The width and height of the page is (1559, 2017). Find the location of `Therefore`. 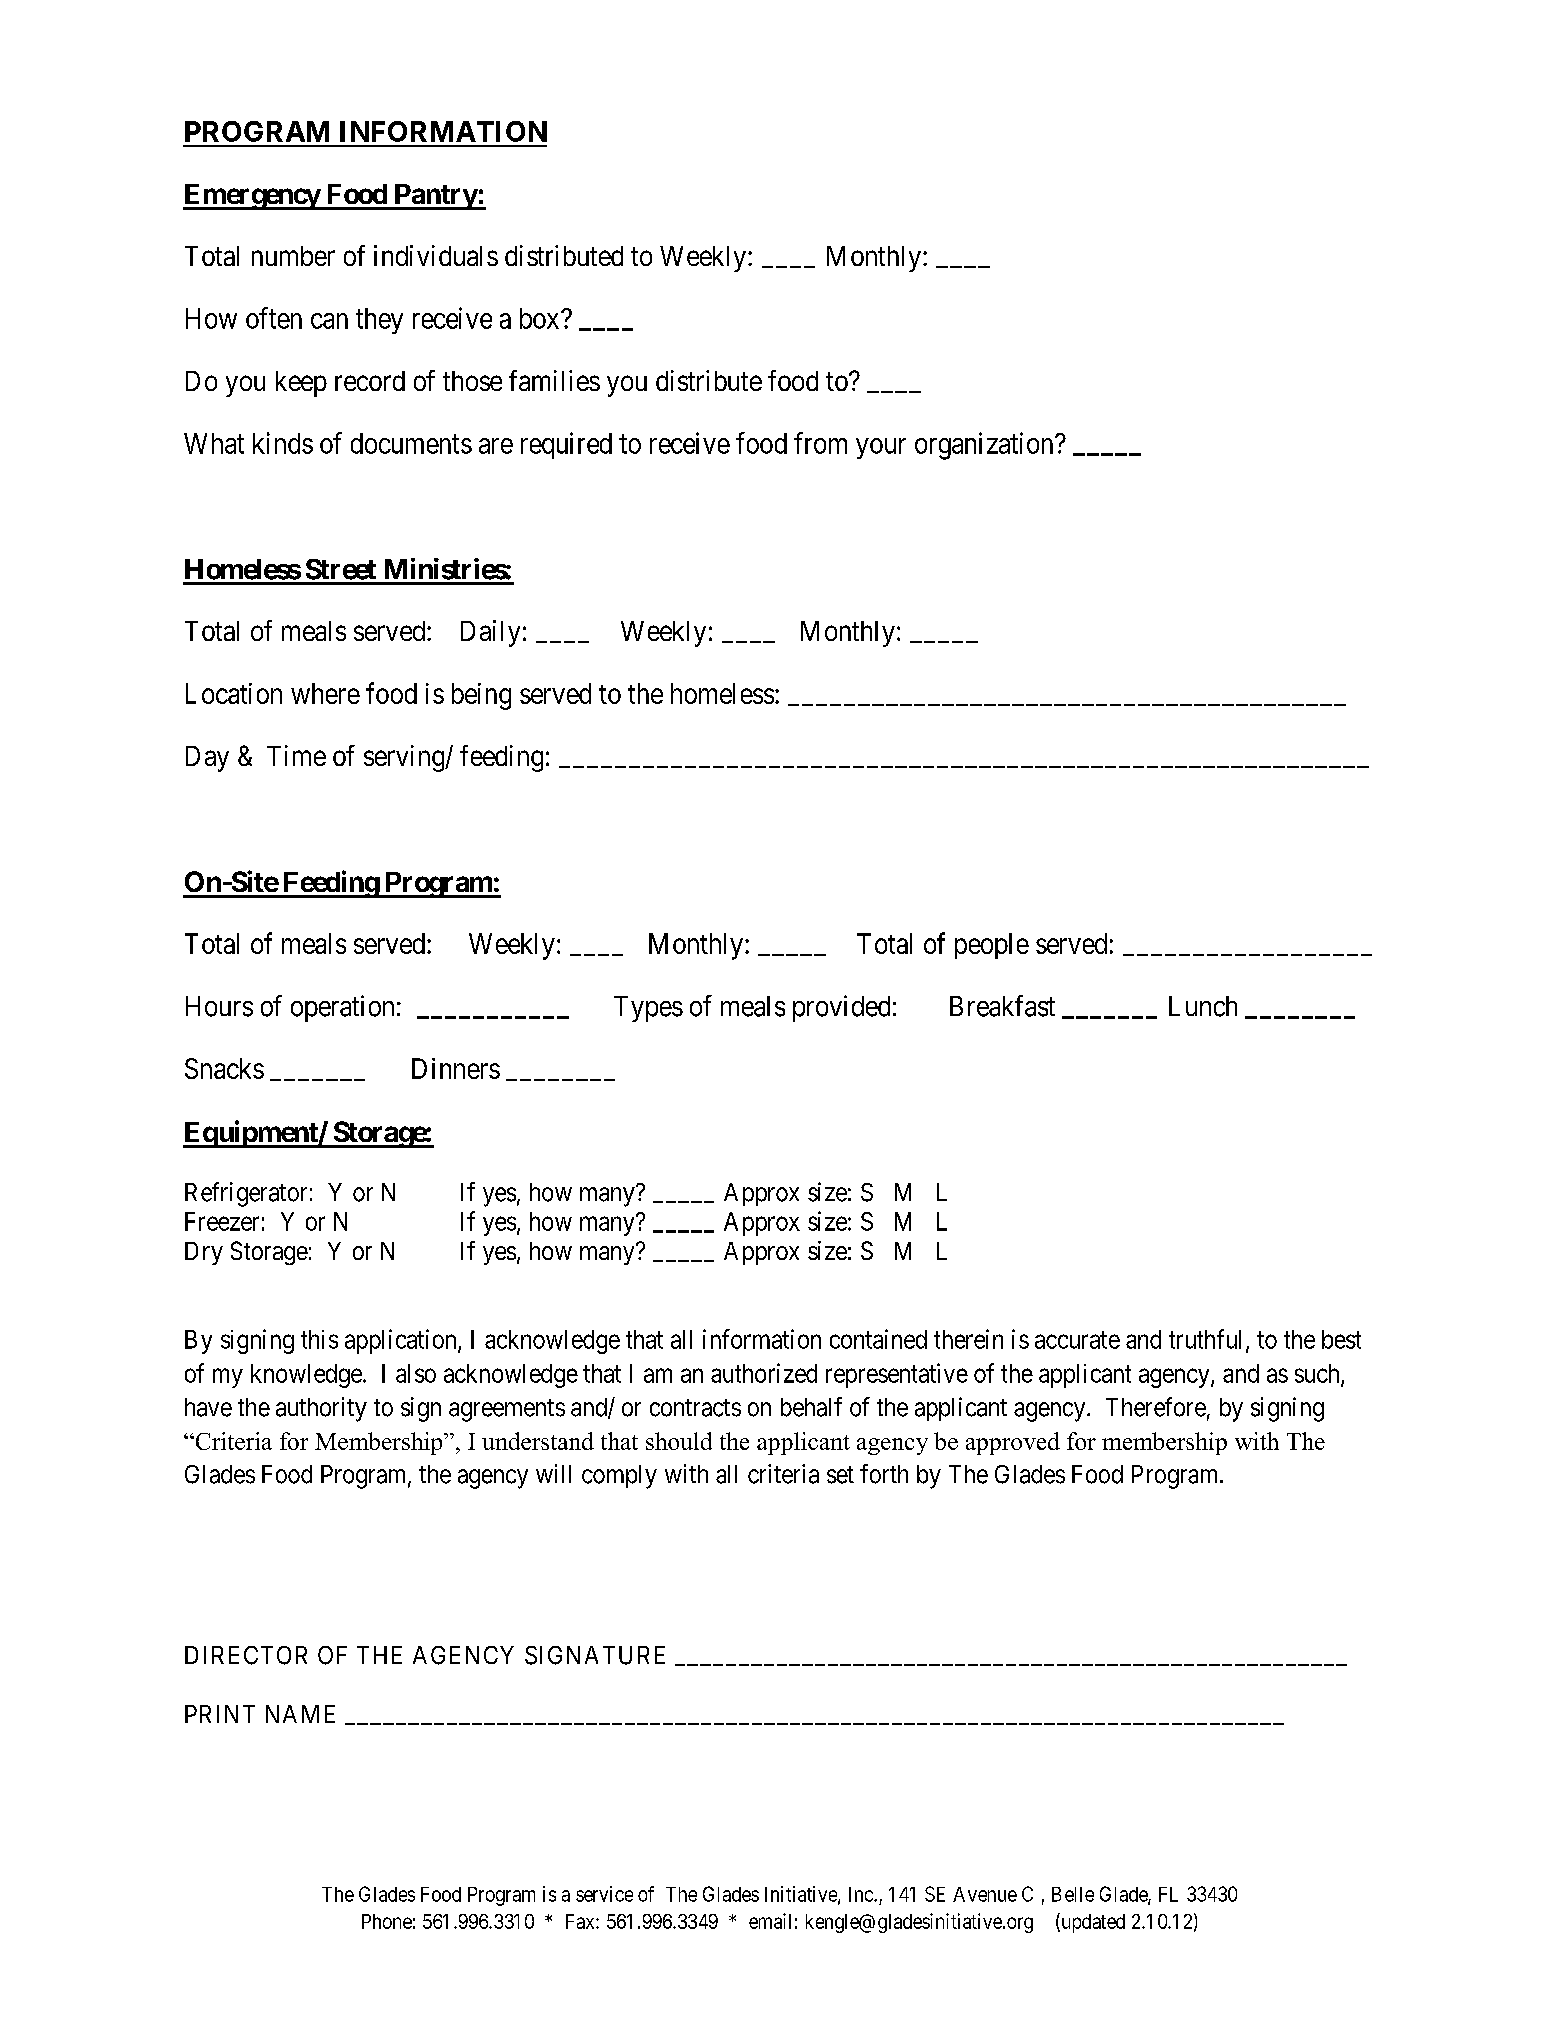

Therefore is located at coordinates (1156, 1407).
